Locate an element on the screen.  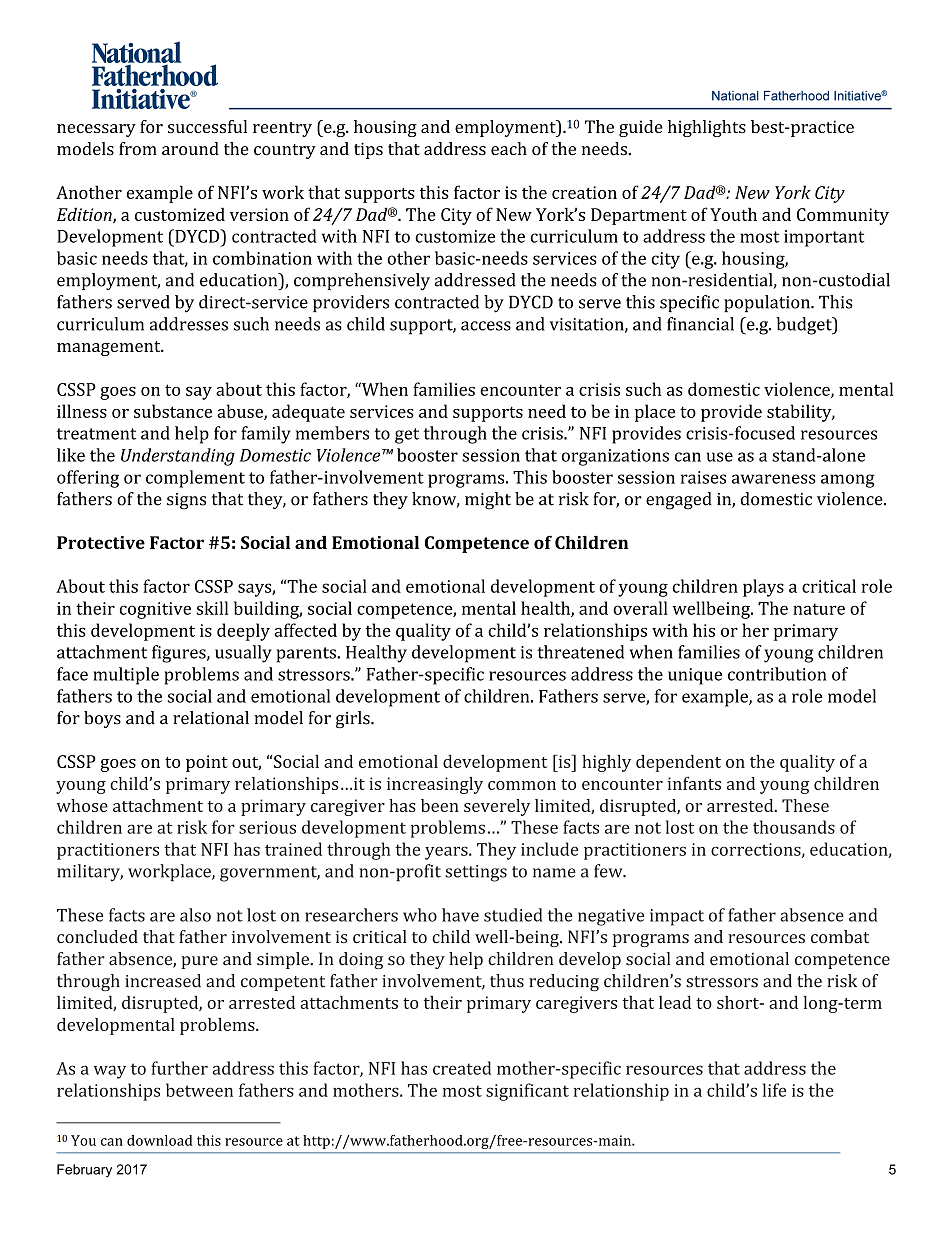
threatened is located at coordinates (580, 652).
